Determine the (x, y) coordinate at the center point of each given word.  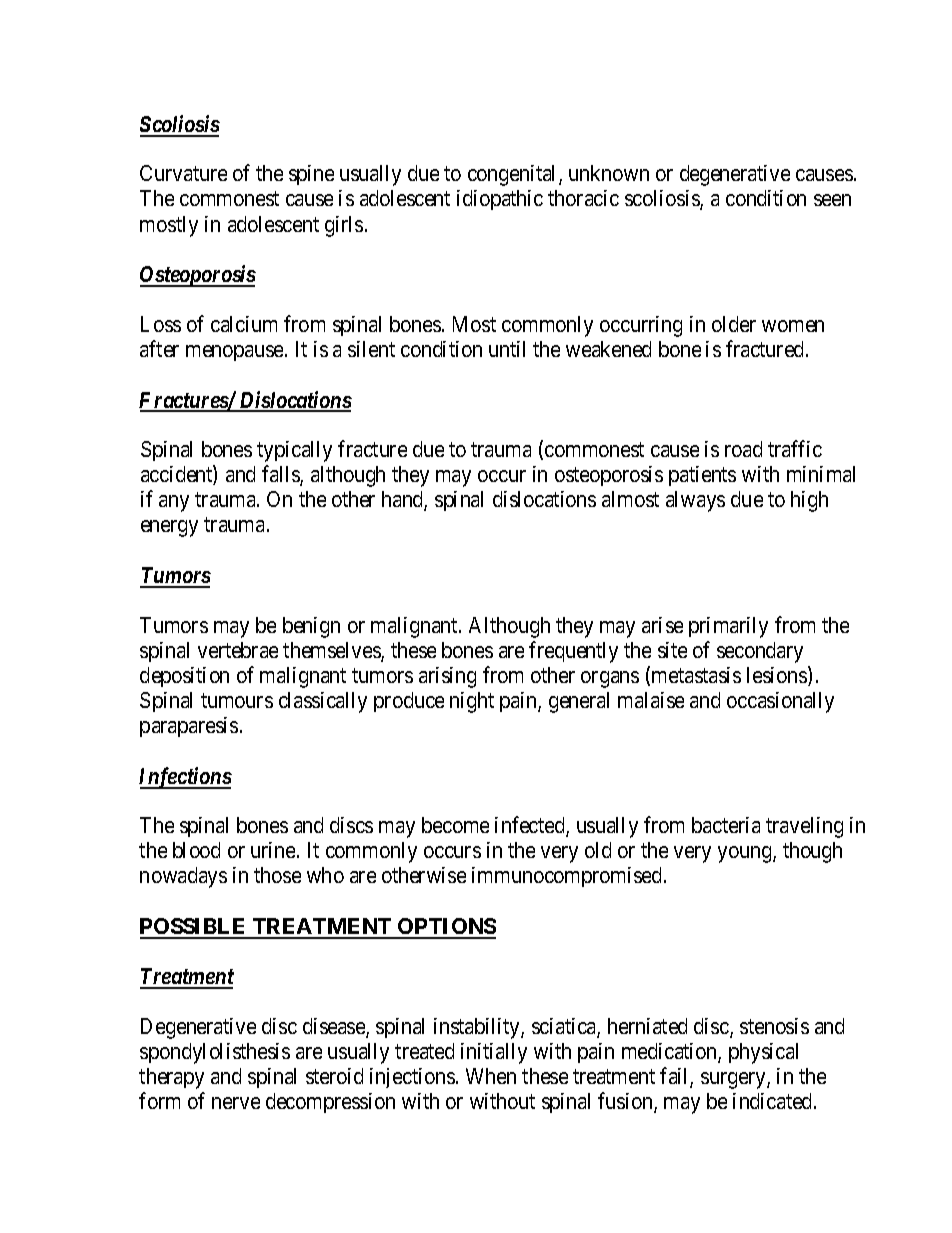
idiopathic (500, 200)
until (507, 349)
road (743, 449)
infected (531, 826)
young (746, 854)
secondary (760, 652)
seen (832, 200)
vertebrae (238, 650)
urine (274, 850)
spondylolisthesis (215, 1053)
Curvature (183, 173)
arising (447, 677)
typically (294, 451)
